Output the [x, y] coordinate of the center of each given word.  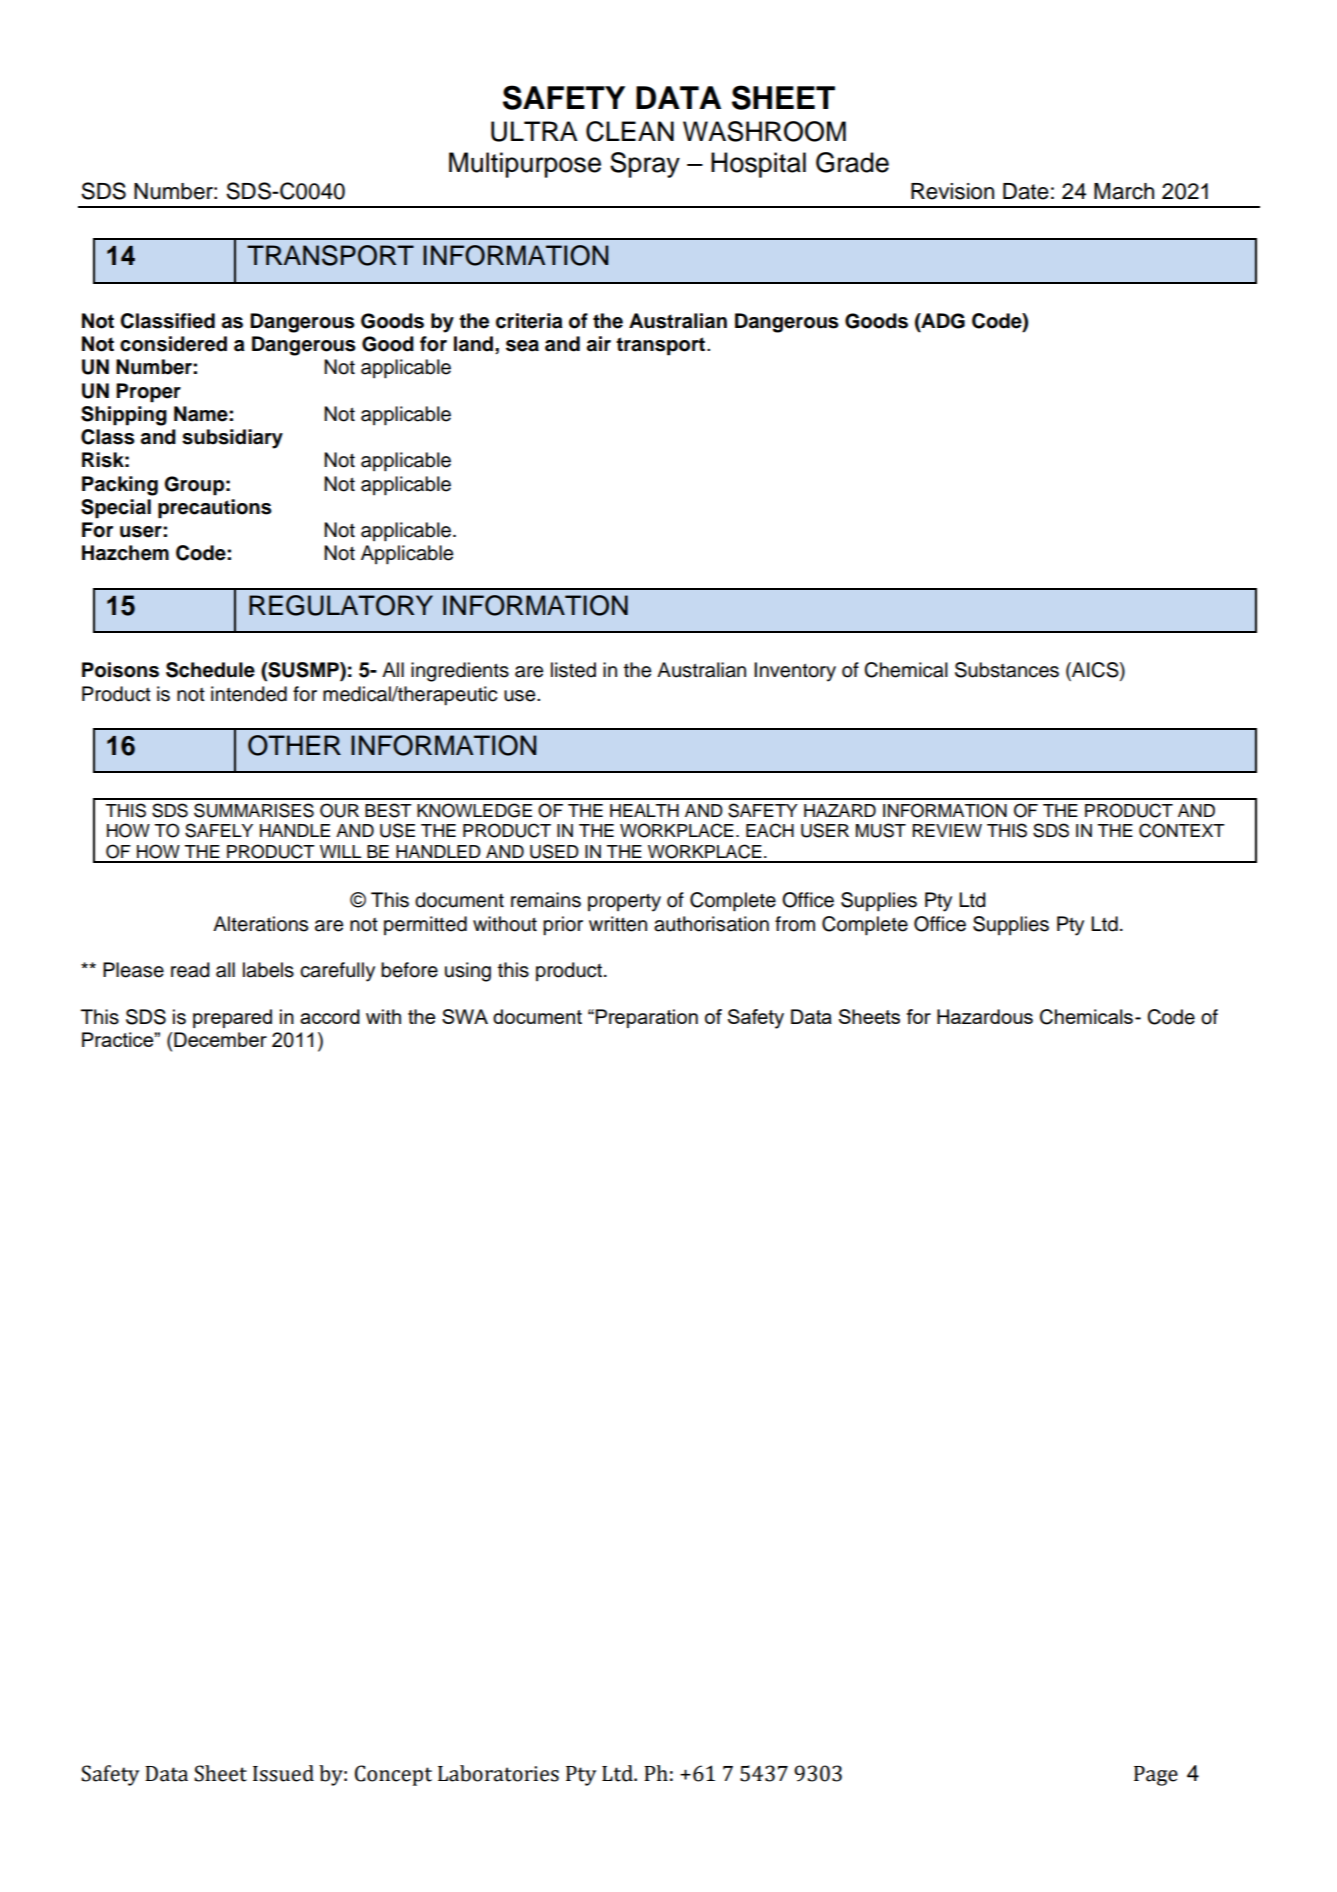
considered [173, 344]
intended [249, 694]
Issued [283, 1773]
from [795, 924]
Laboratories [498, 1773]
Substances [1007, 670]
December [220, 1039]
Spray [645, 165]
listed [573, 670]
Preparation [646, 1018]
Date [1026, 191]
